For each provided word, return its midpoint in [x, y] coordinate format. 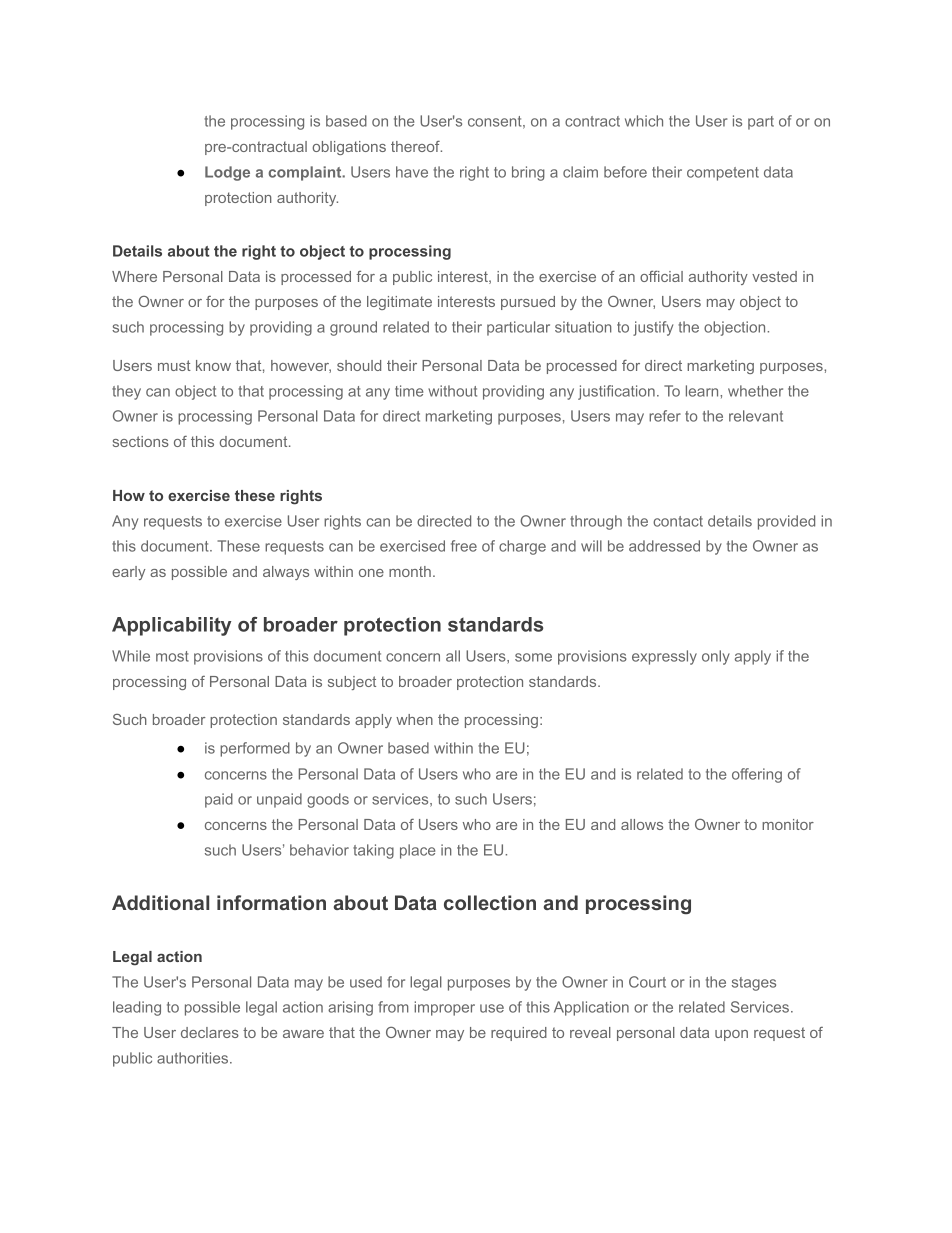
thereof [416, 146]
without [452, 391]
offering [757, 775]
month [410, 571]
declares [210, 1032]
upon [731, 1035]
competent [723, 174]
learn [703, 391]
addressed [664, 546]
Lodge [227, 173]
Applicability [171, 626]
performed [255, 749]
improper [444, 1008]
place [417, 851]
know [213, 365]
